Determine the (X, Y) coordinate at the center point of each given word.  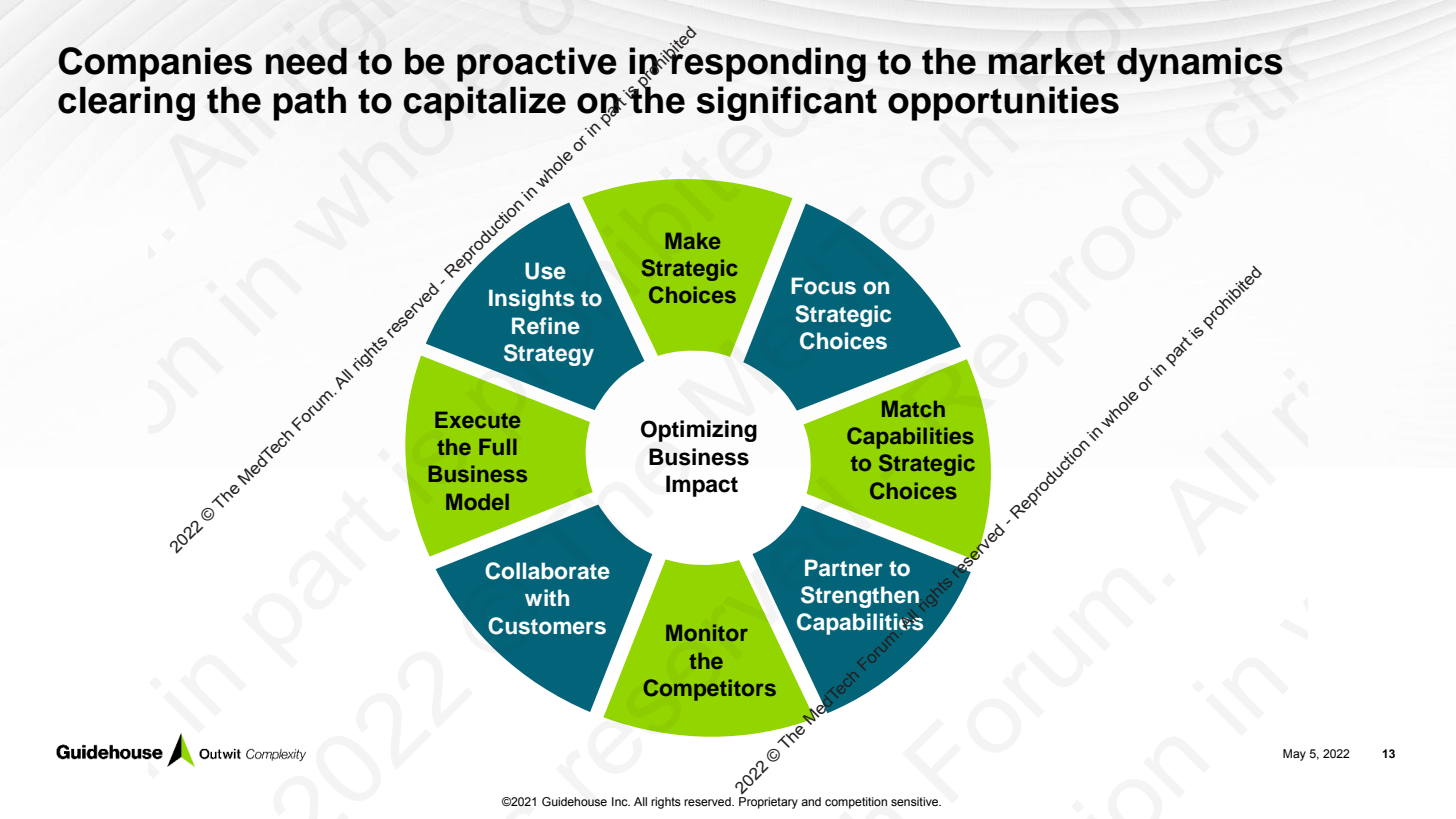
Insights (531, 300)
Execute (477, 420)
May (1294, 755)
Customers (547, 626)
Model (477, 502)
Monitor (707, 632)
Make (692, 241)
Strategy (549, 355)
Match (913, 409)
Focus (823, 286)
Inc (621, 801)
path (309, 104)
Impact (702, 486)
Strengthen (860, 597)
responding (768, 63)
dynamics (1200, 64)
